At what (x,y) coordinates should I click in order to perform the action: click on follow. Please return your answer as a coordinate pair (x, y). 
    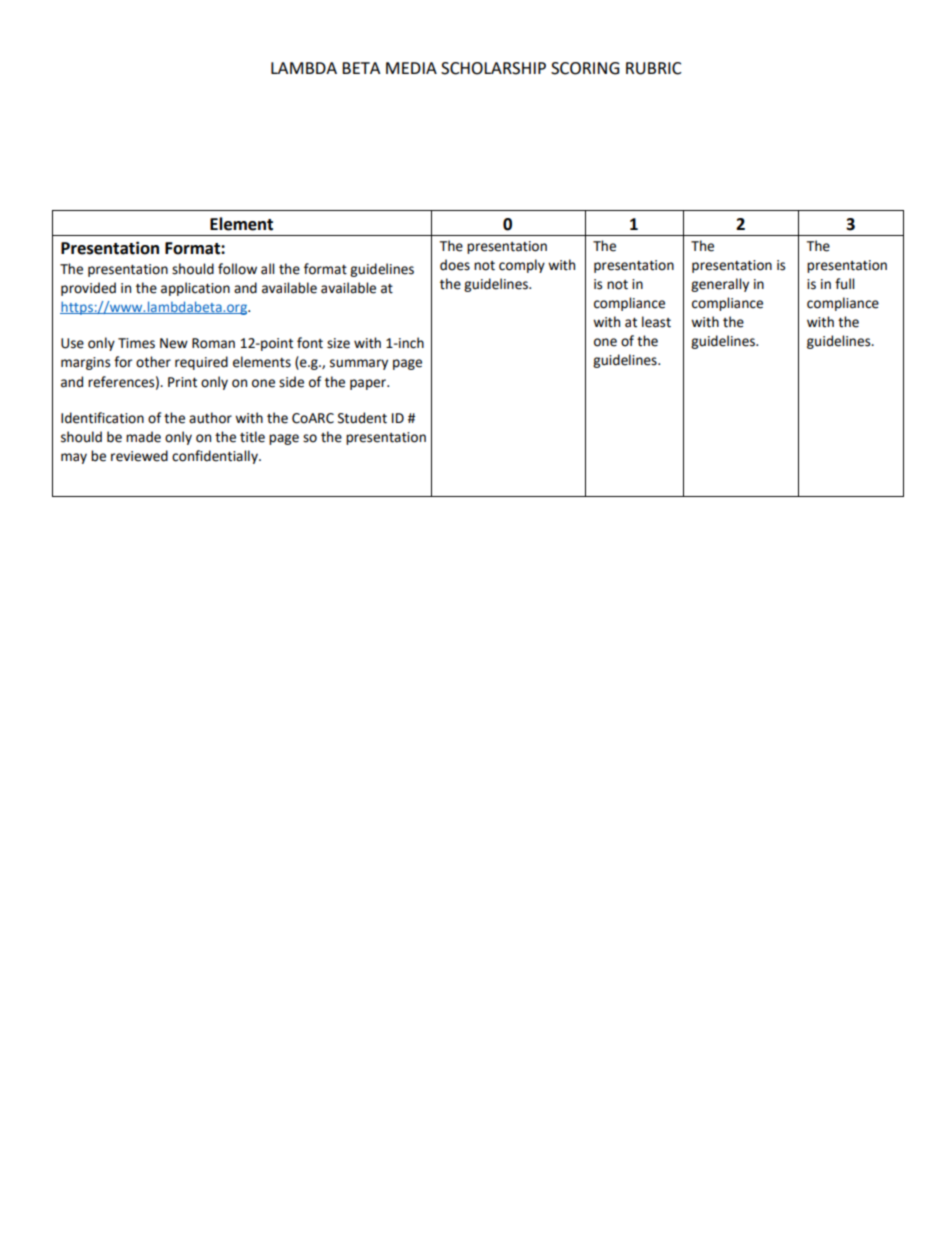
    Looking at the image, I should click on (237, 269).
